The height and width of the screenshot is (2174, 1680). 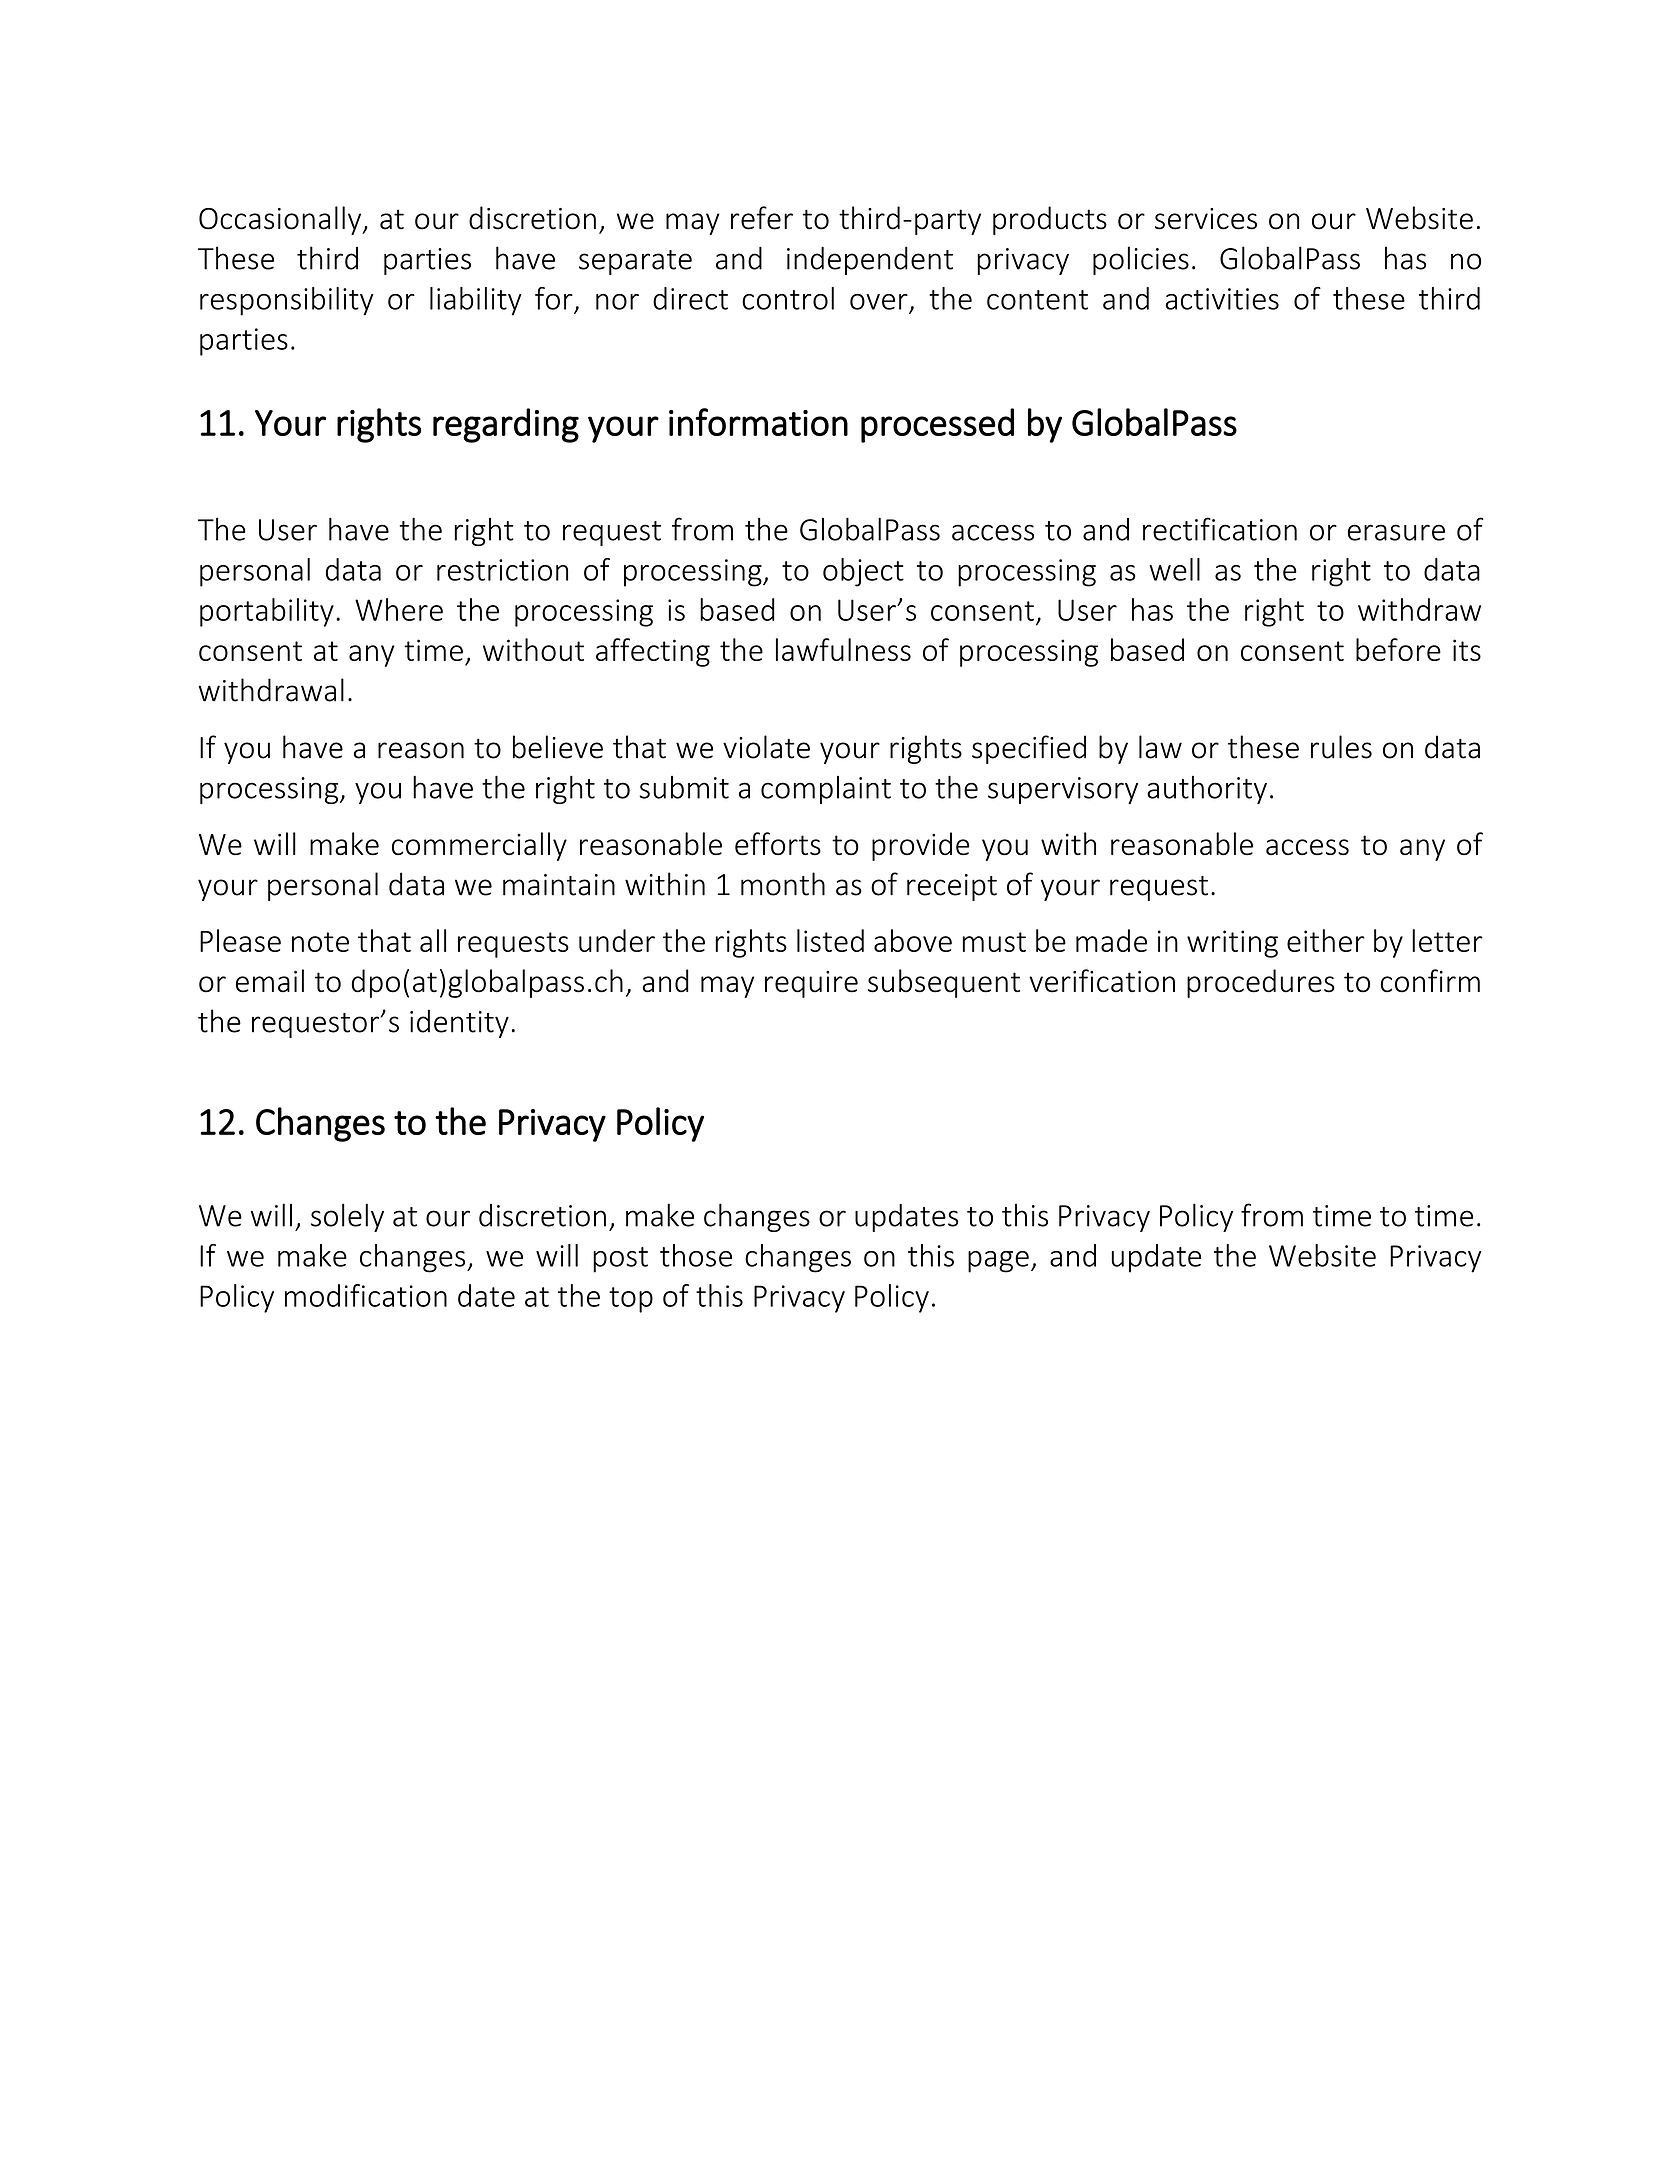 I want to click on note, so click(x=320, y=942).
